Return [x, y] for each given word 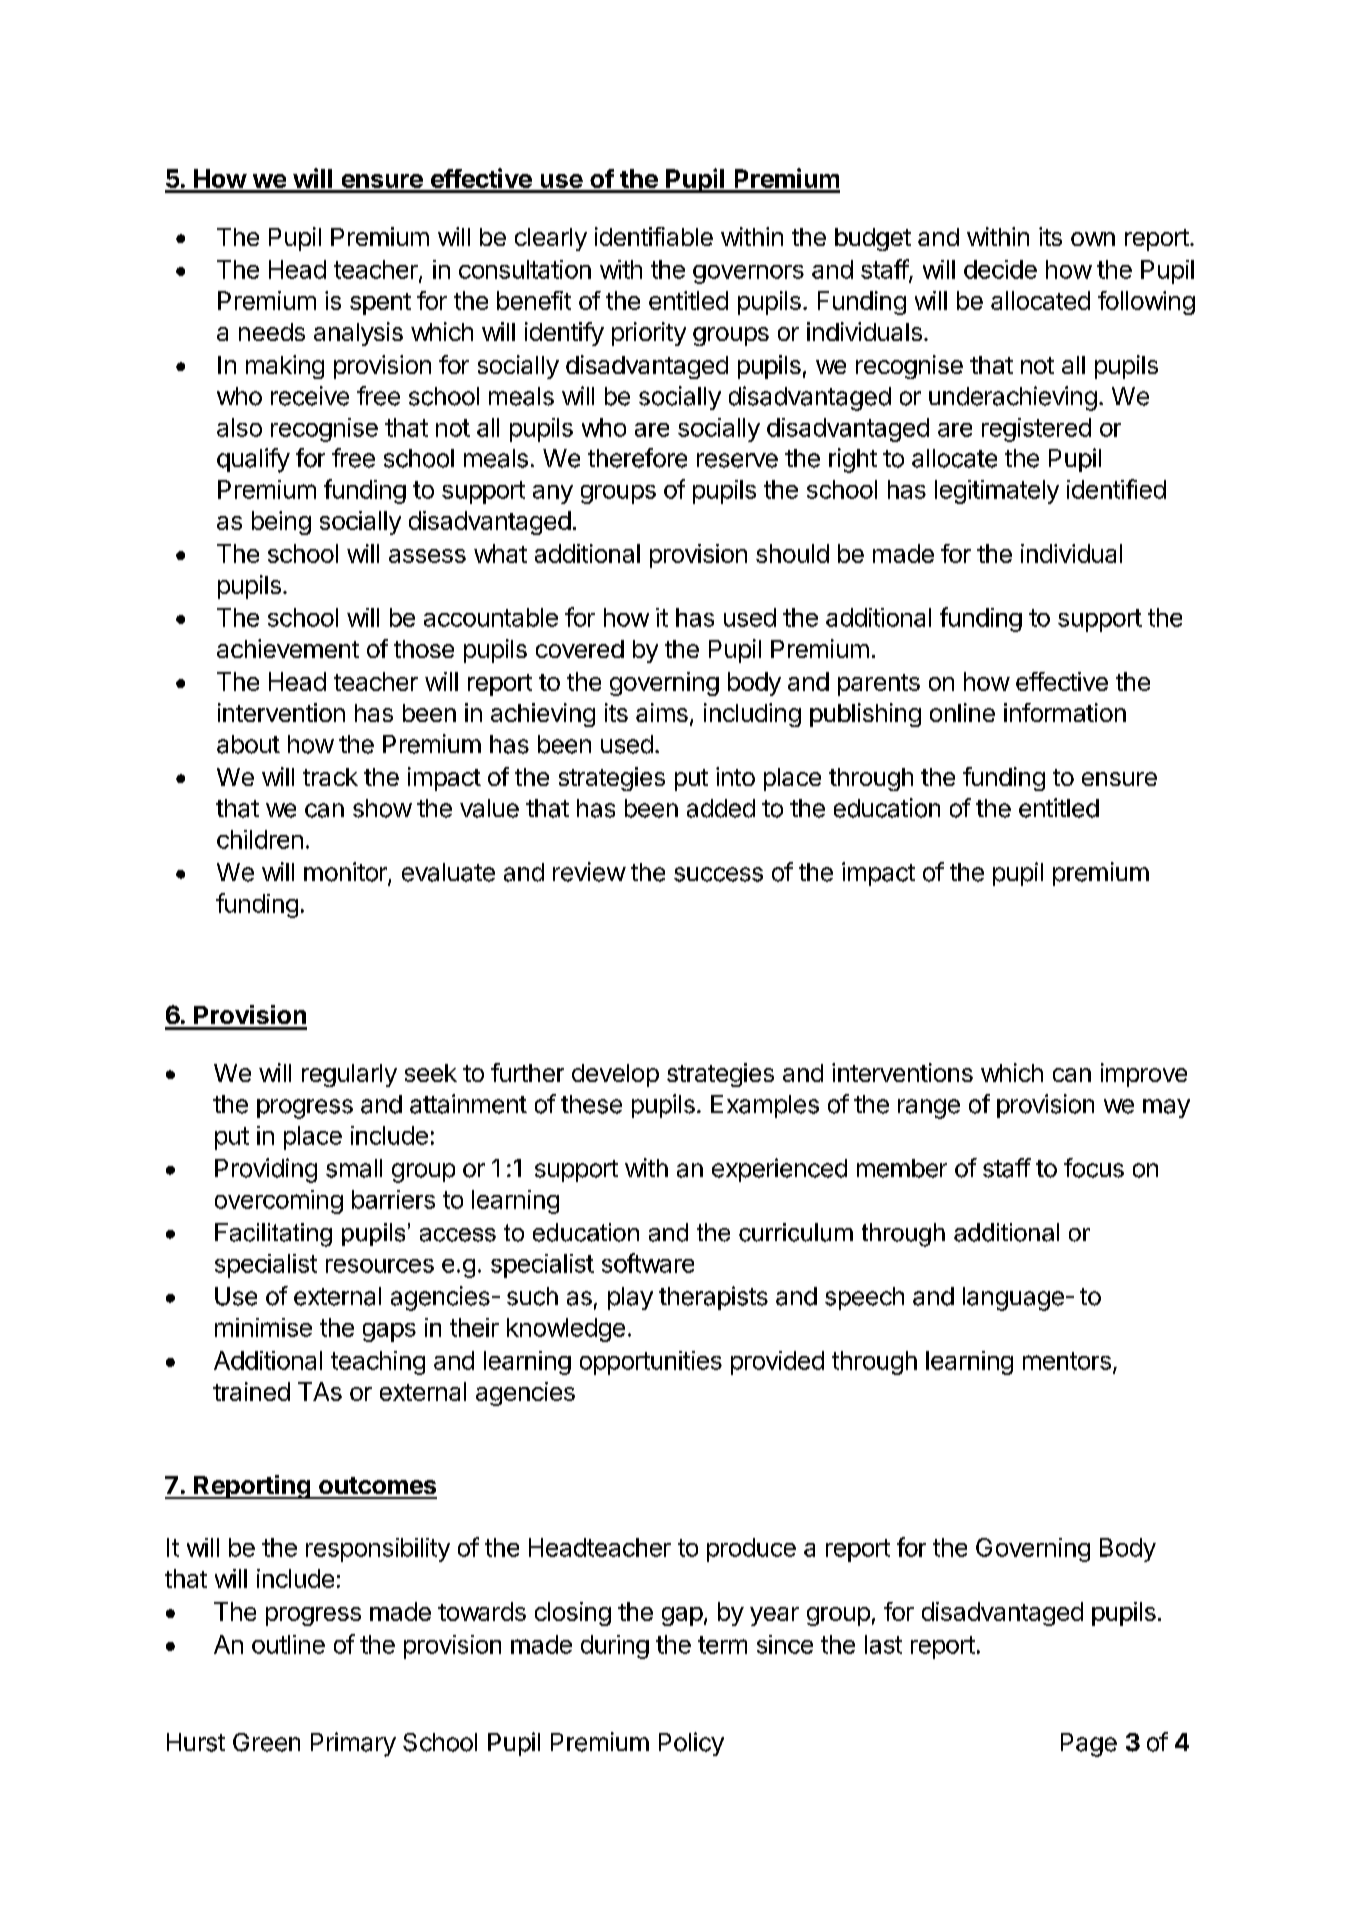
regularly [349, 1075]
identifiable [654, 236]
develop [615, 1075]
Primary [353, 1744]
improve [1144, 1075]
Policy [691, 1744]
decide [1000, 269]
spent [380, 304]
